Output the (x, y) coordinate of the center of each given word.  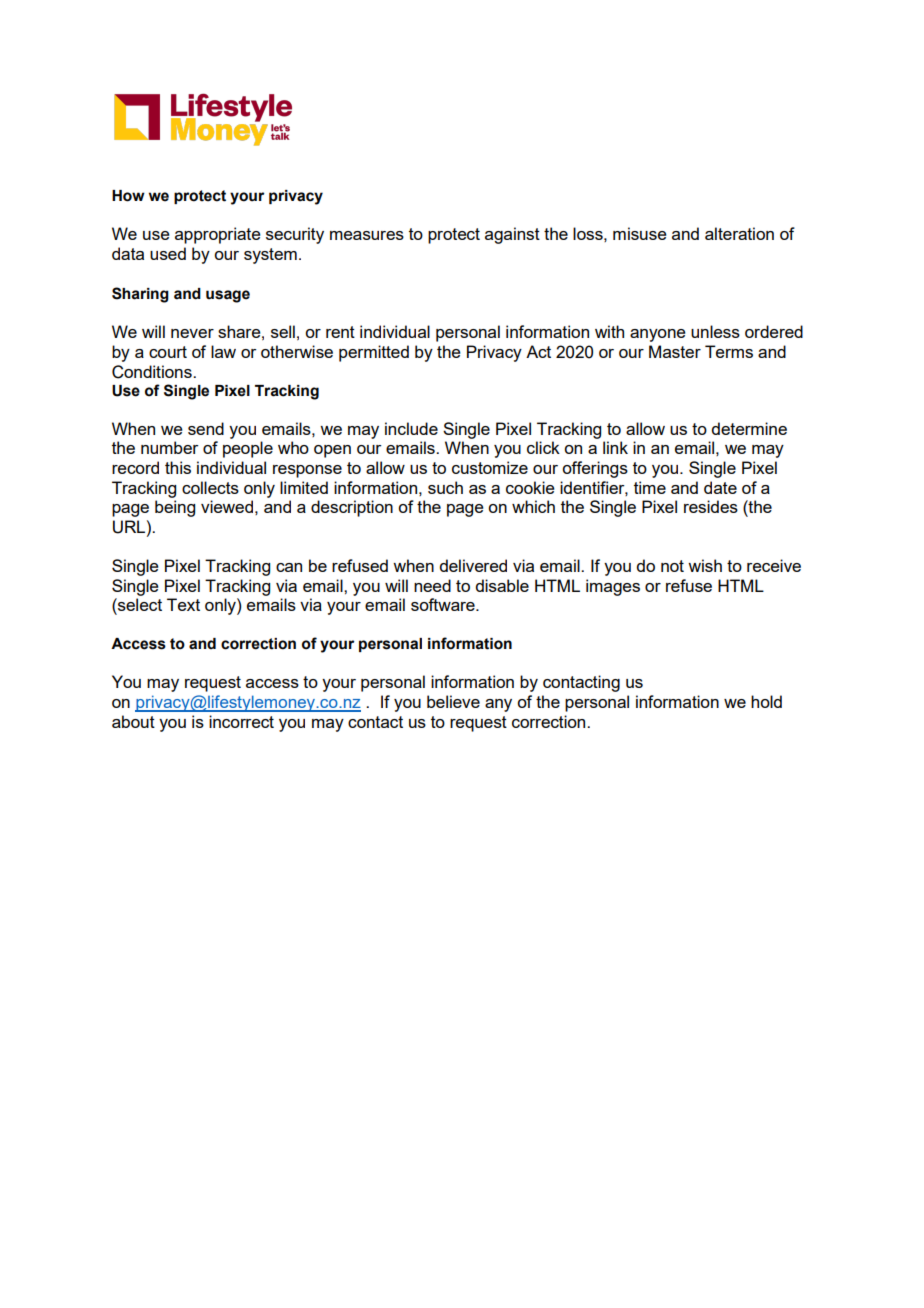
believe (453, 701)
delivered (473, 565)
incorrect (241, 721)
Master (675, 351)
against (512, 235)
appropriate (218, 235)
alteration (739, 233)
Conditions (153, 372)
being (175, 508)
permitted (374, 353)
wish (705, 565)
